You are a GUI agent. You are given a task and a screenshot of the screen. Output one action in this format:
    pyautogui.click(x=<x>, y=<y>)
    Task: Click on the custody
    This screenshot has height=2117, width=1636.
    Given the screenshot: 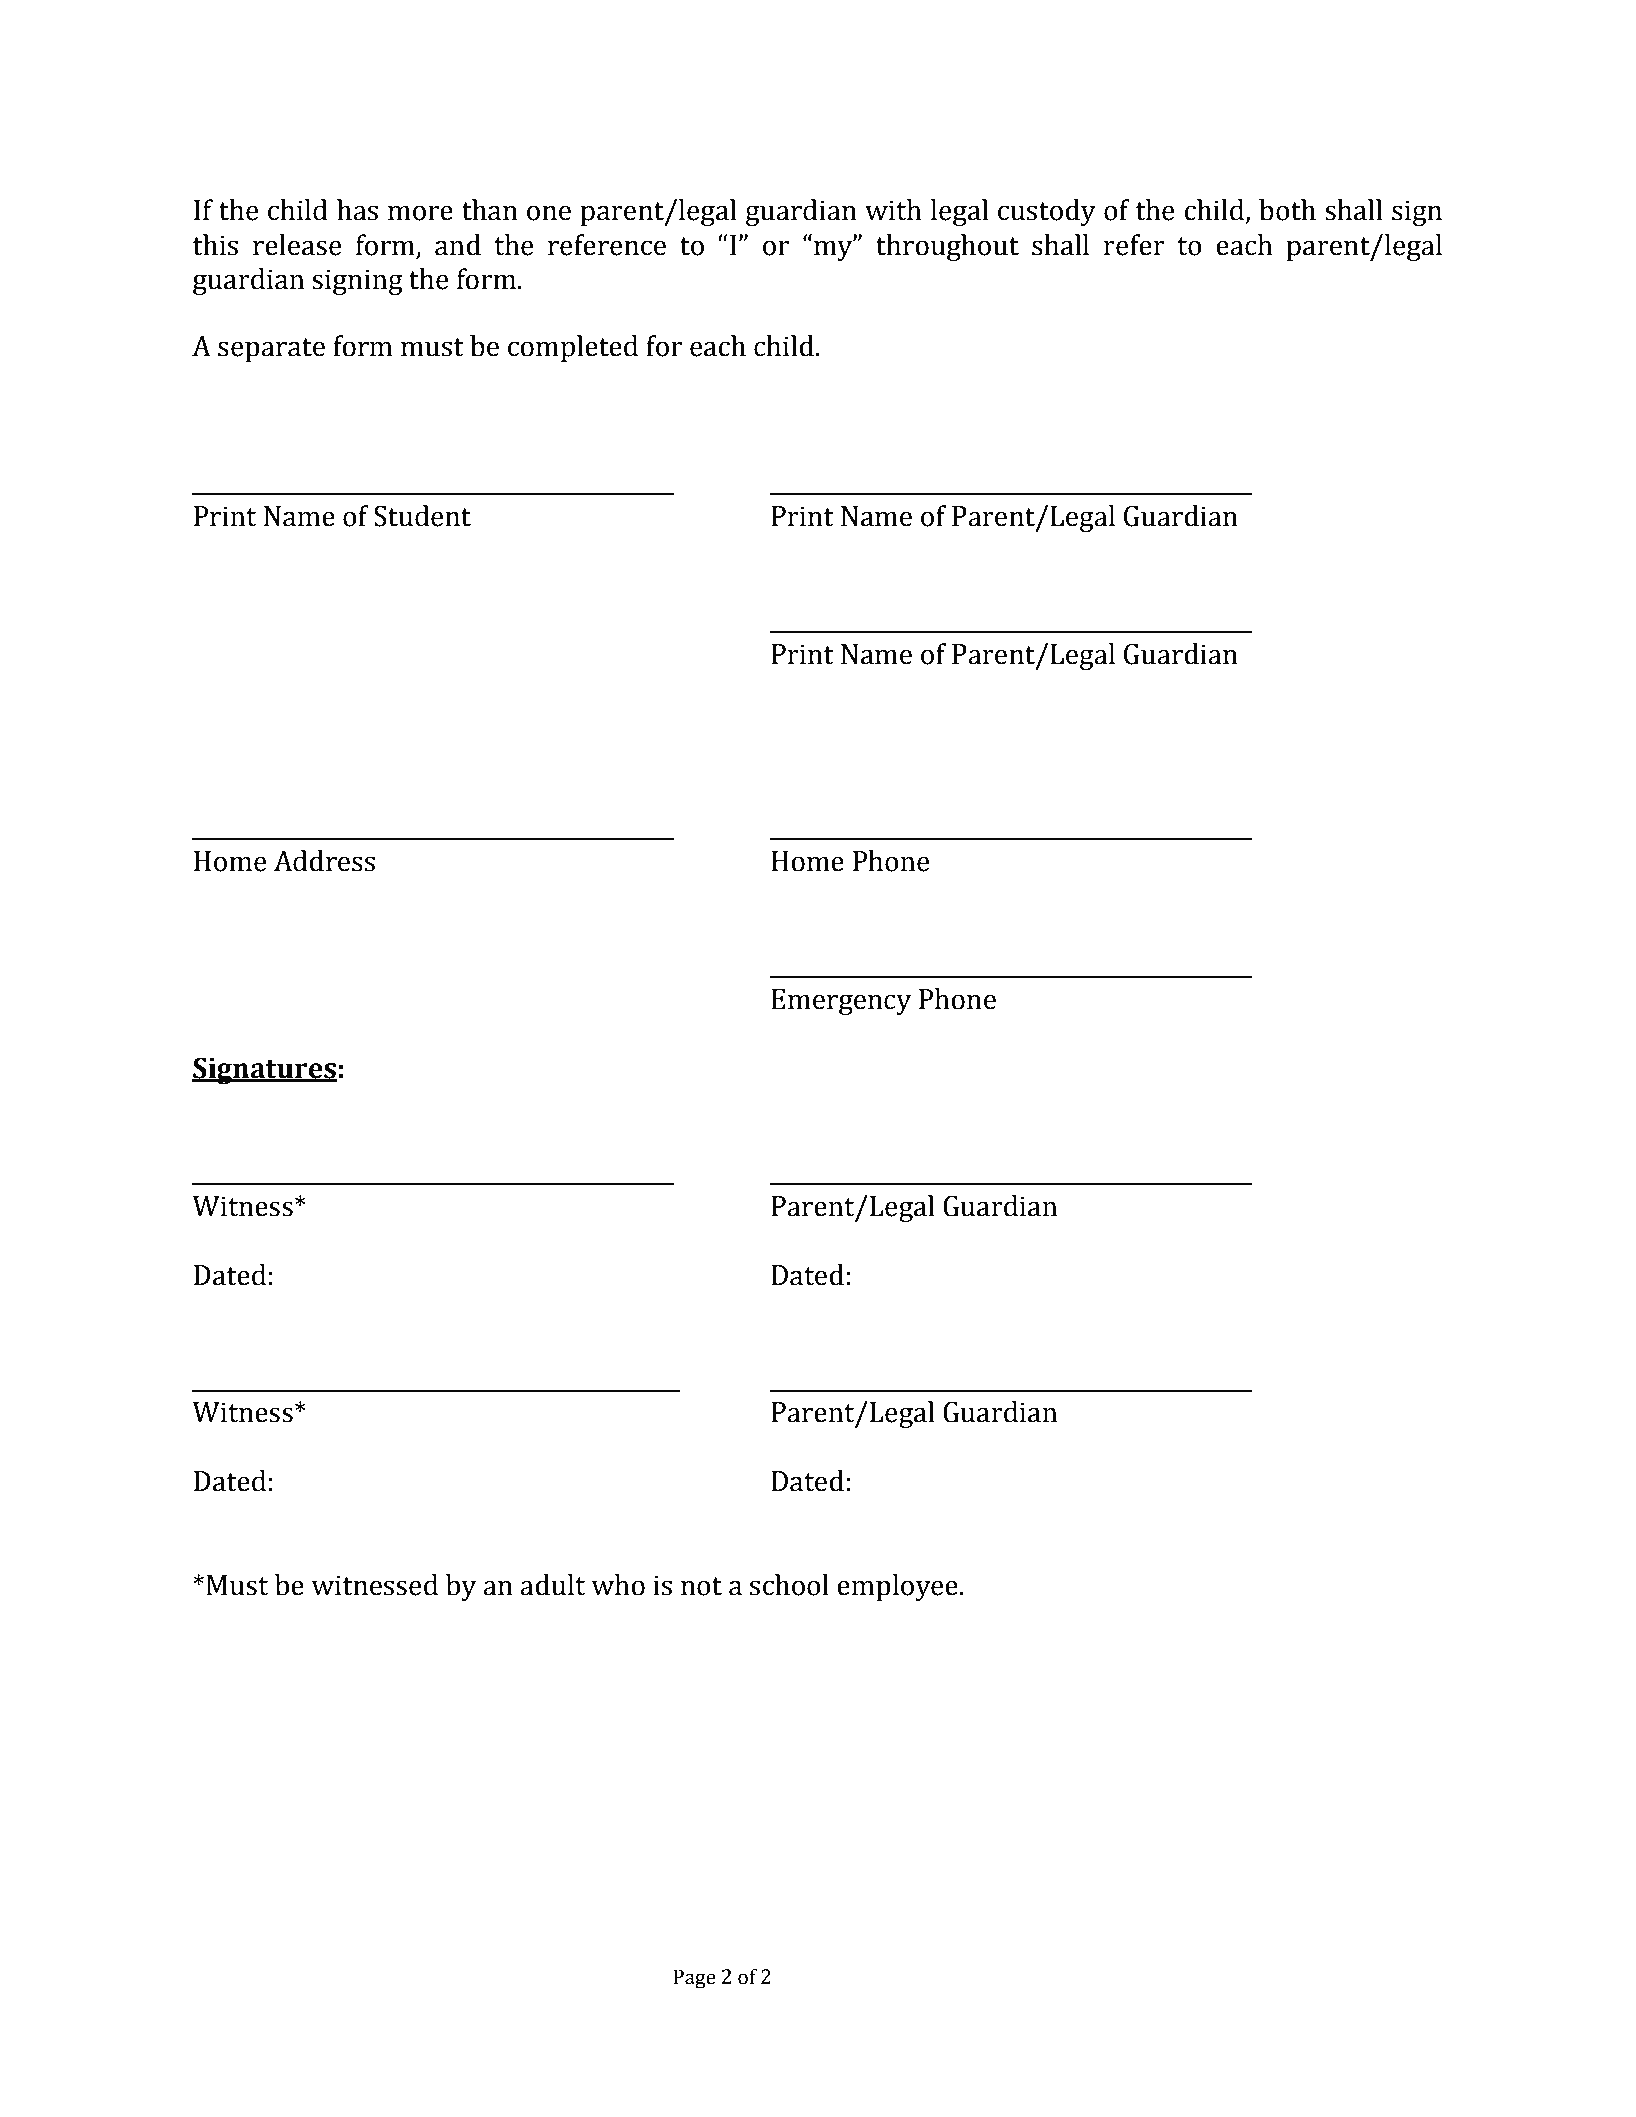 What is the action you would take?
    pyautogui.click(x=1047, y=212)
